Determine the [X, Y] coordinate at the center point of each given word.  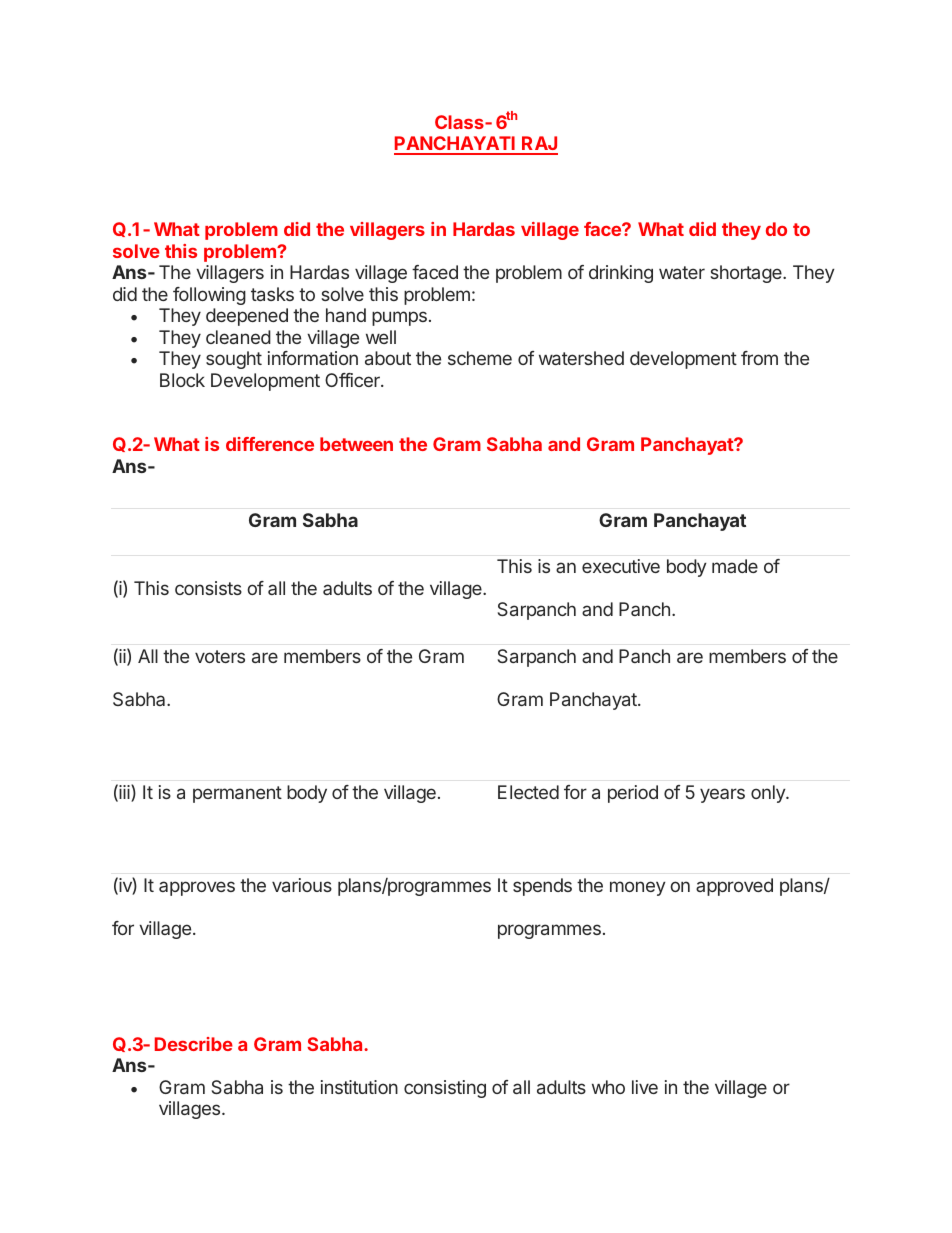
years [722, 795]
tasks [272, 294]
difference [270, 444]
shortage [747, 274]
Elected [528, 792]
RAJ [539, 145]
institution [359, 1087]
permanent [237, 794]
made [735, 566]
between [356, 444]
